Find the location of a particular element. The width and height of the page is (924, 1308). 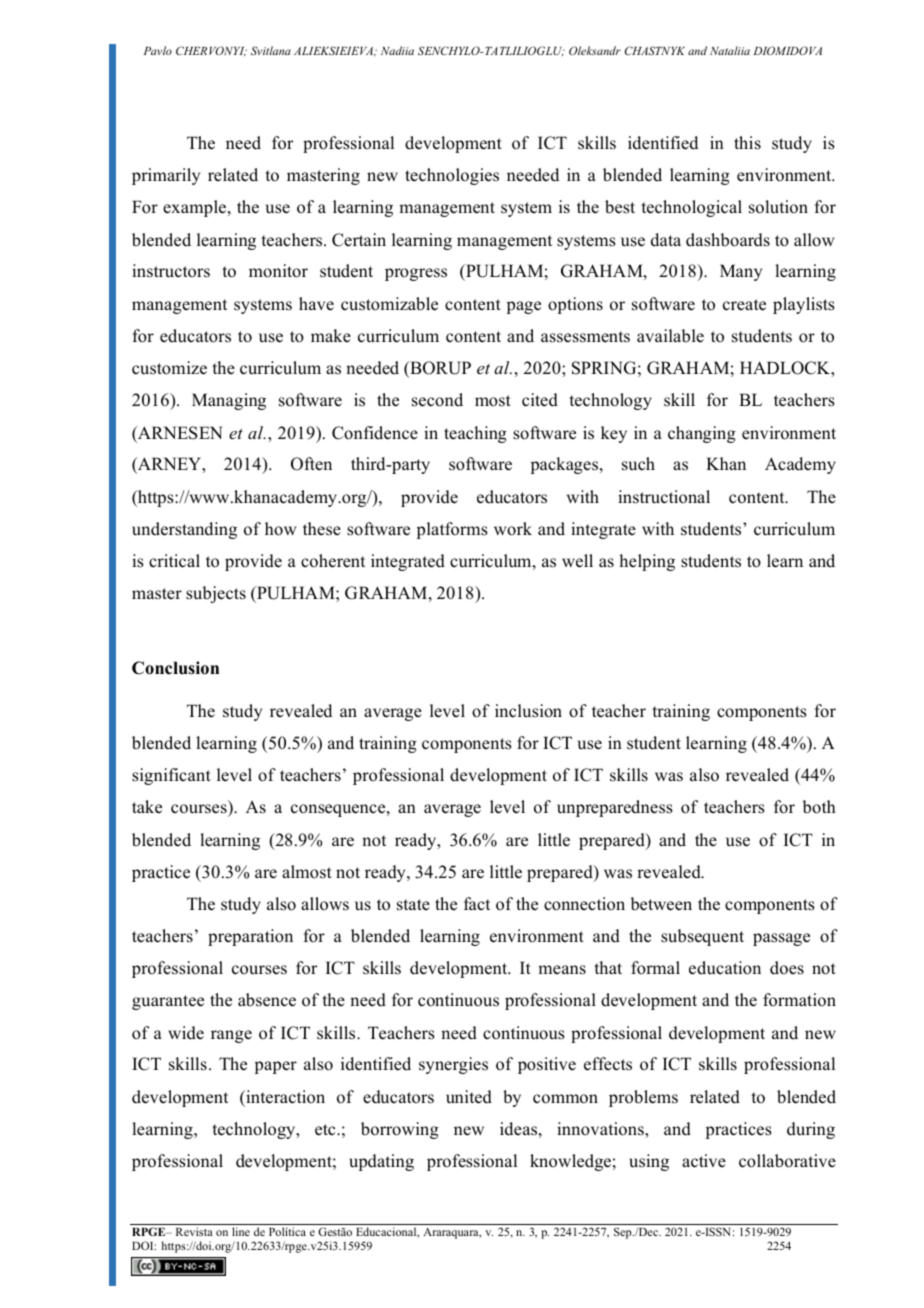

this is located at coordinates (747, 143).
